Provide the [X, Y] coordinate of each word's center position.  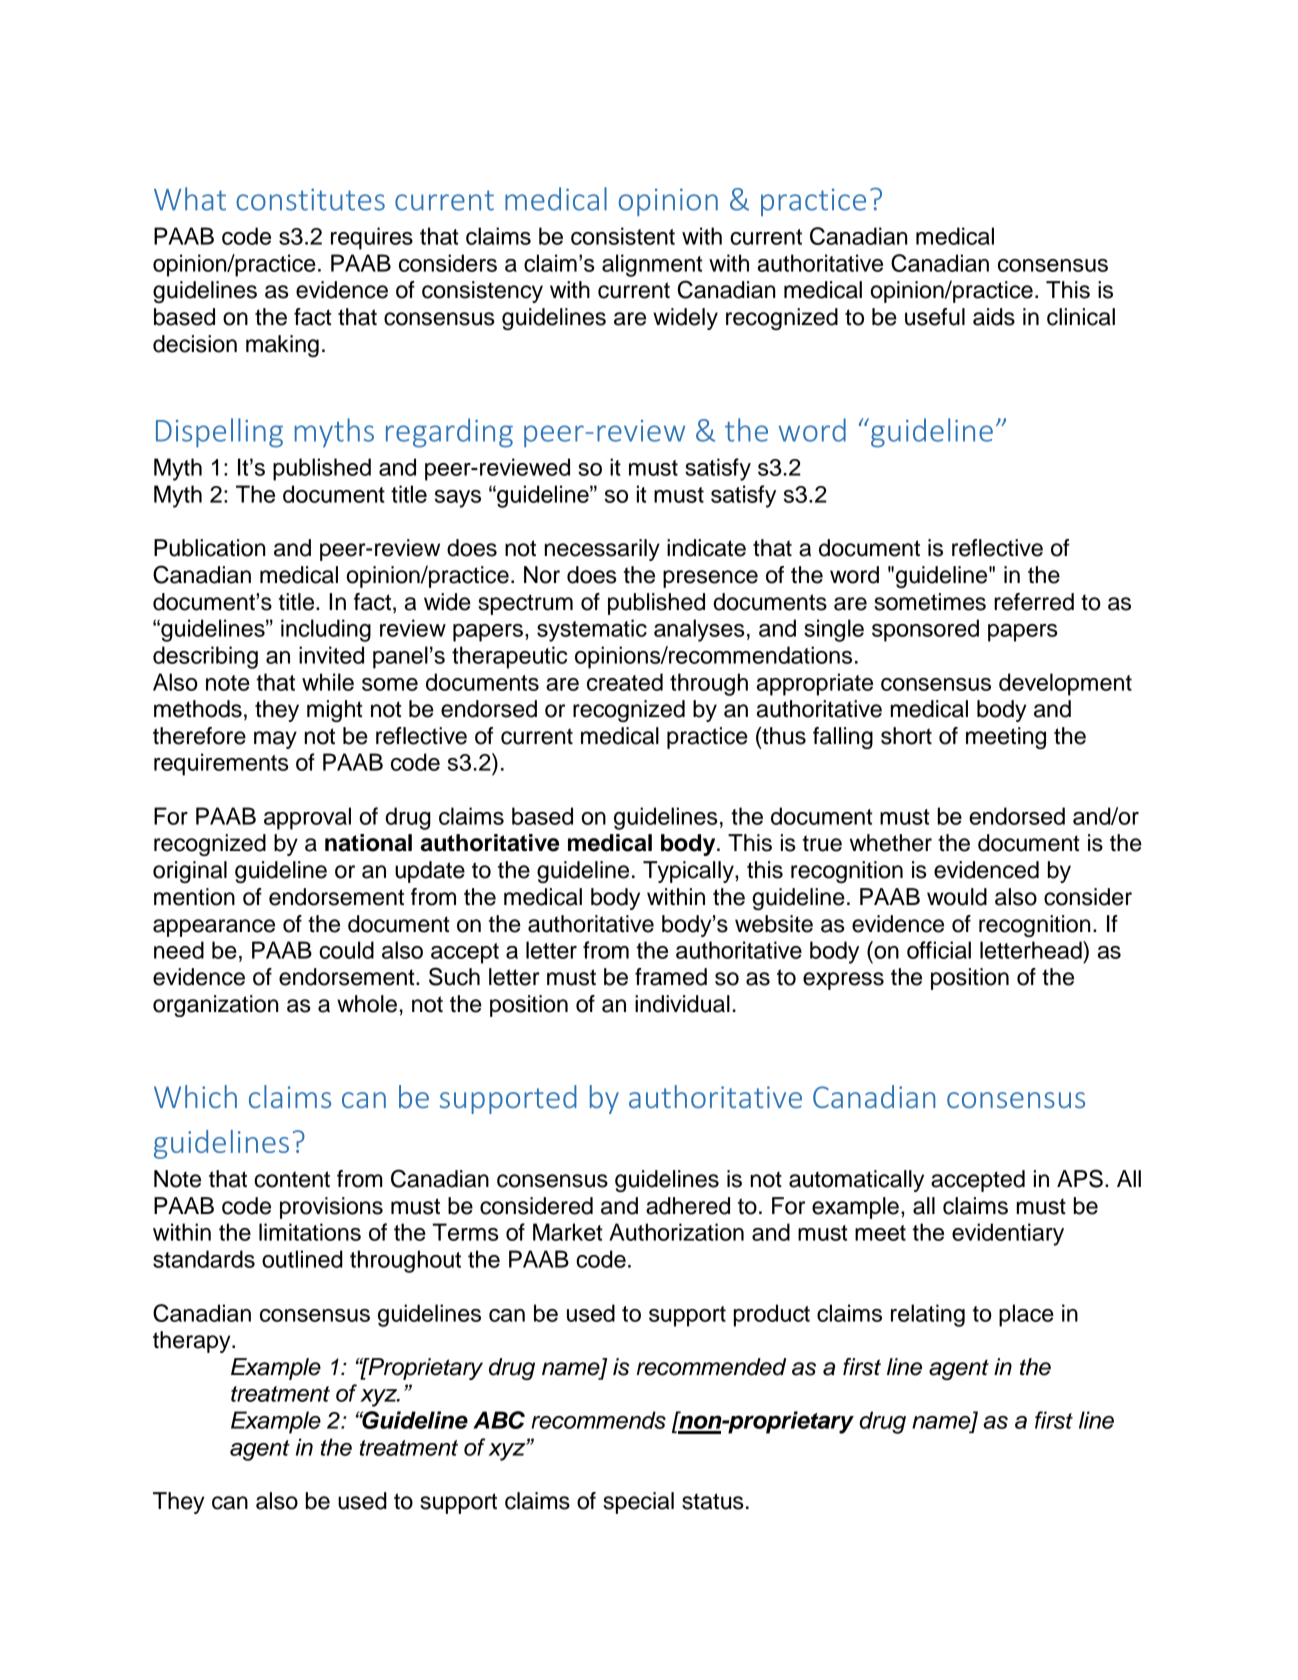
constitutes [310, 199]
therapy [193, 1342]
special [638, 1503]
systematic [592, 630]
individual [682, 1004]
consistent [623, 236]
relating [928, 1315]
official [939, 950]
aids [994, 317]
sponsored [925, 630]
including [326, 630]
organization [215, 1006]
